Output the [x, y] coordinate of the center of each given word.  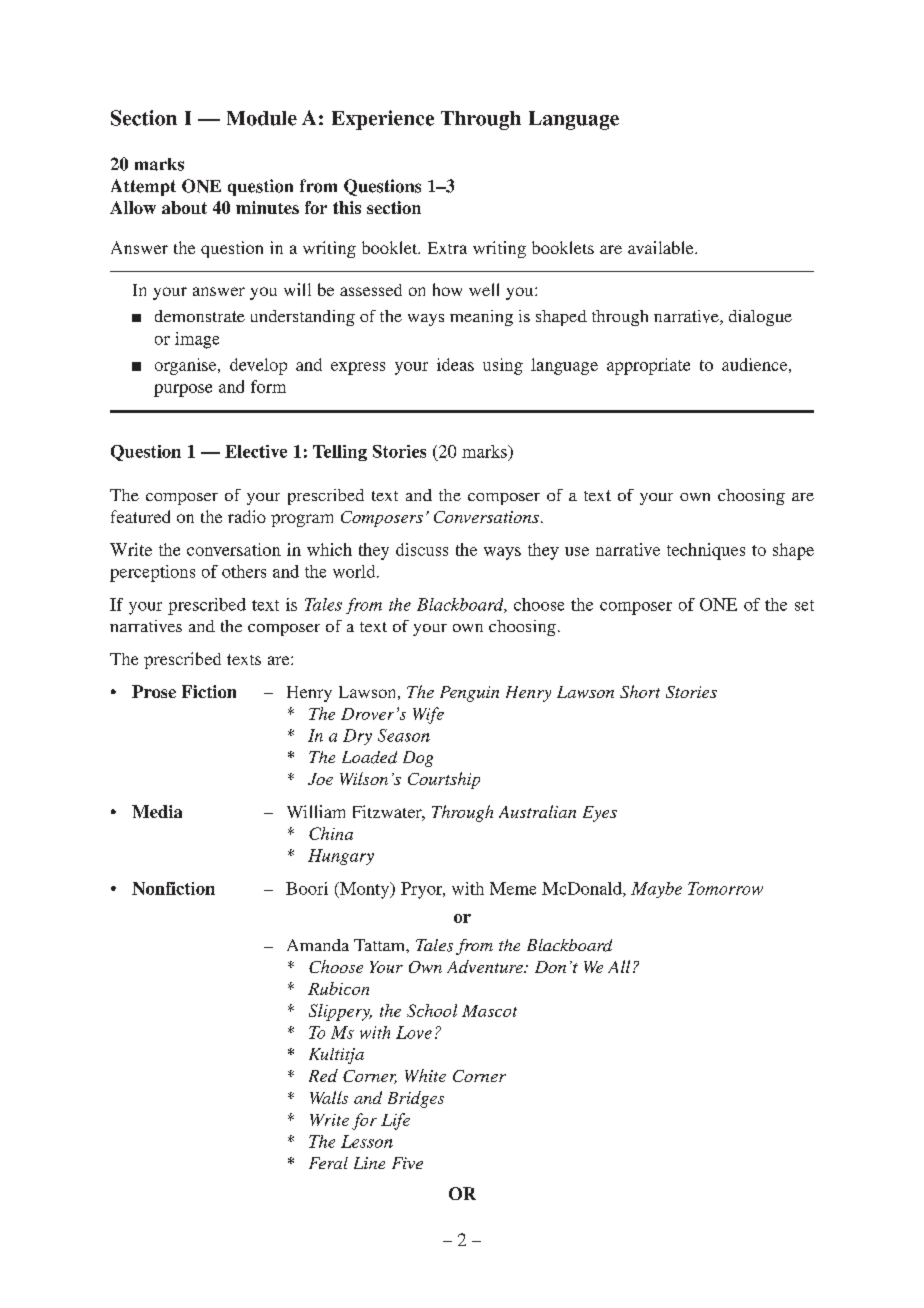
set [804, 605]
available [662, 247]
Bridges [416, 1099]
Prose [154, 691]
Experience [383, 120]
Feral [328, 1163]
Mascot [489, 1011]
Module [262, 118]
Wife [428, 715]
